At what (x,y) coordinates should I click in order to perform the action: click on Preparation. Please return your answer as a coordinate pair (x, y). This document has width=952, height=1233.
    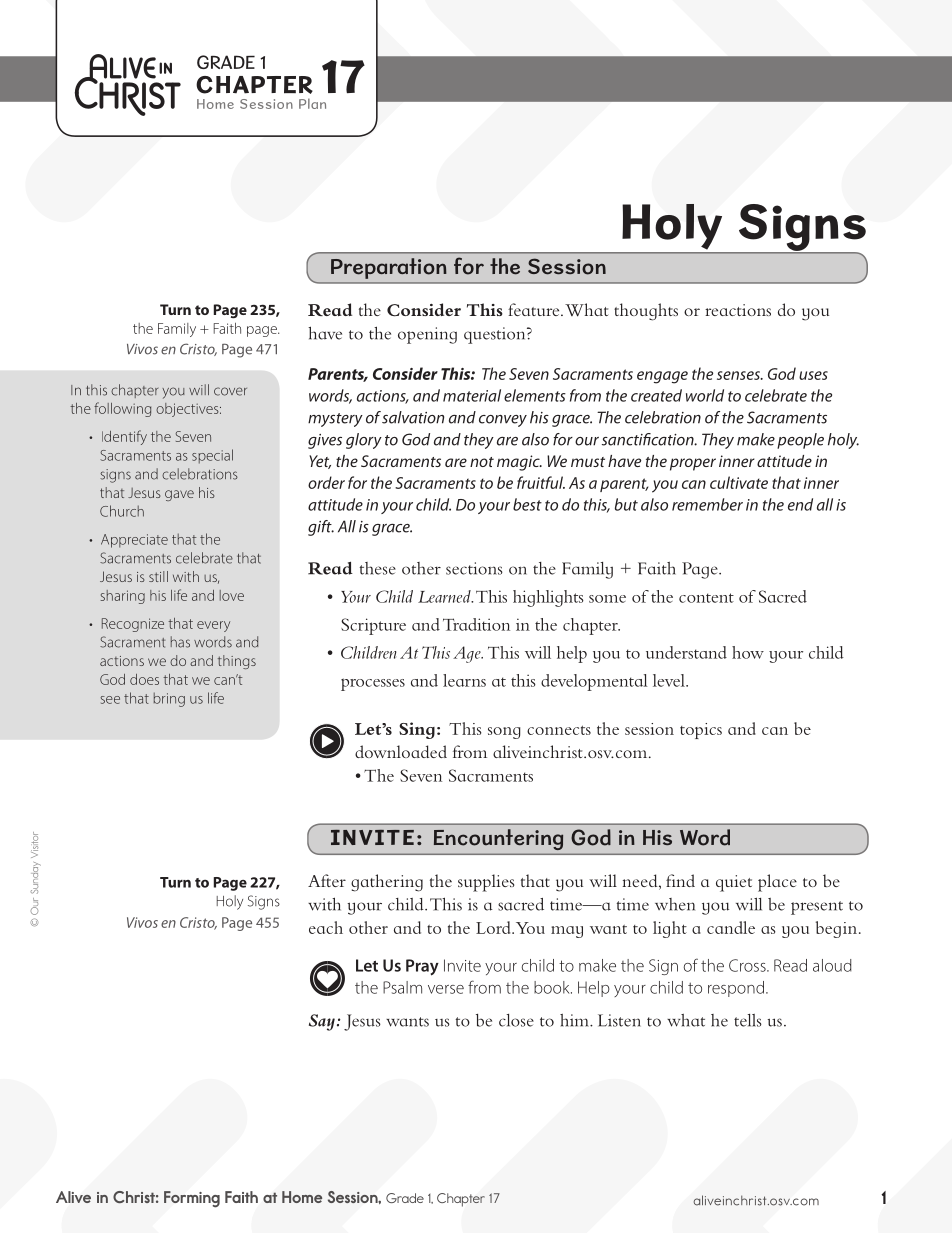
    Looking at the image, I should click on (389, 268).
